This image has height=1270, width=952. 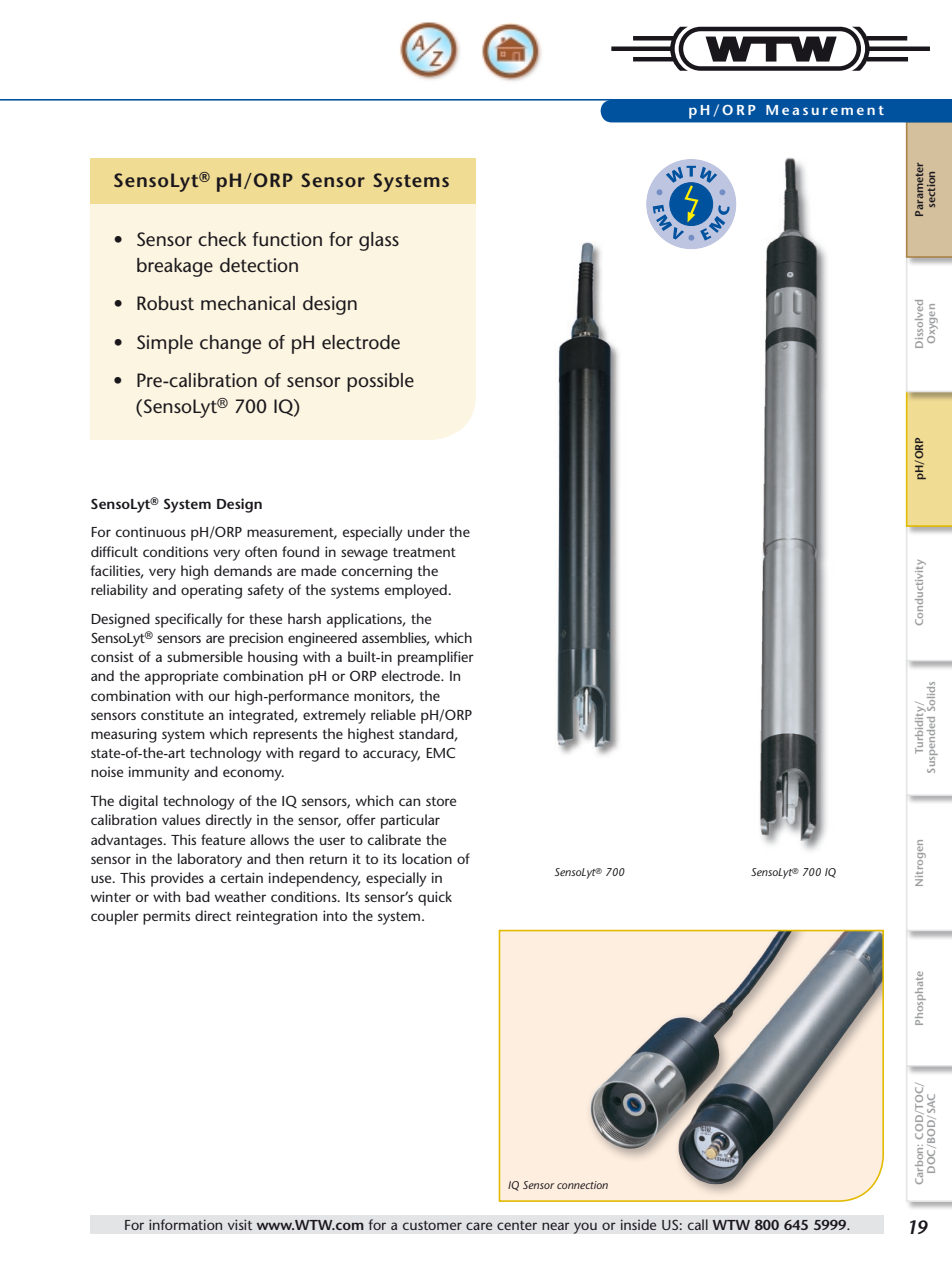 What do you see at coordinates (432, 1225) in the image?
I see `customer` at bounding box center [432, 1225].
